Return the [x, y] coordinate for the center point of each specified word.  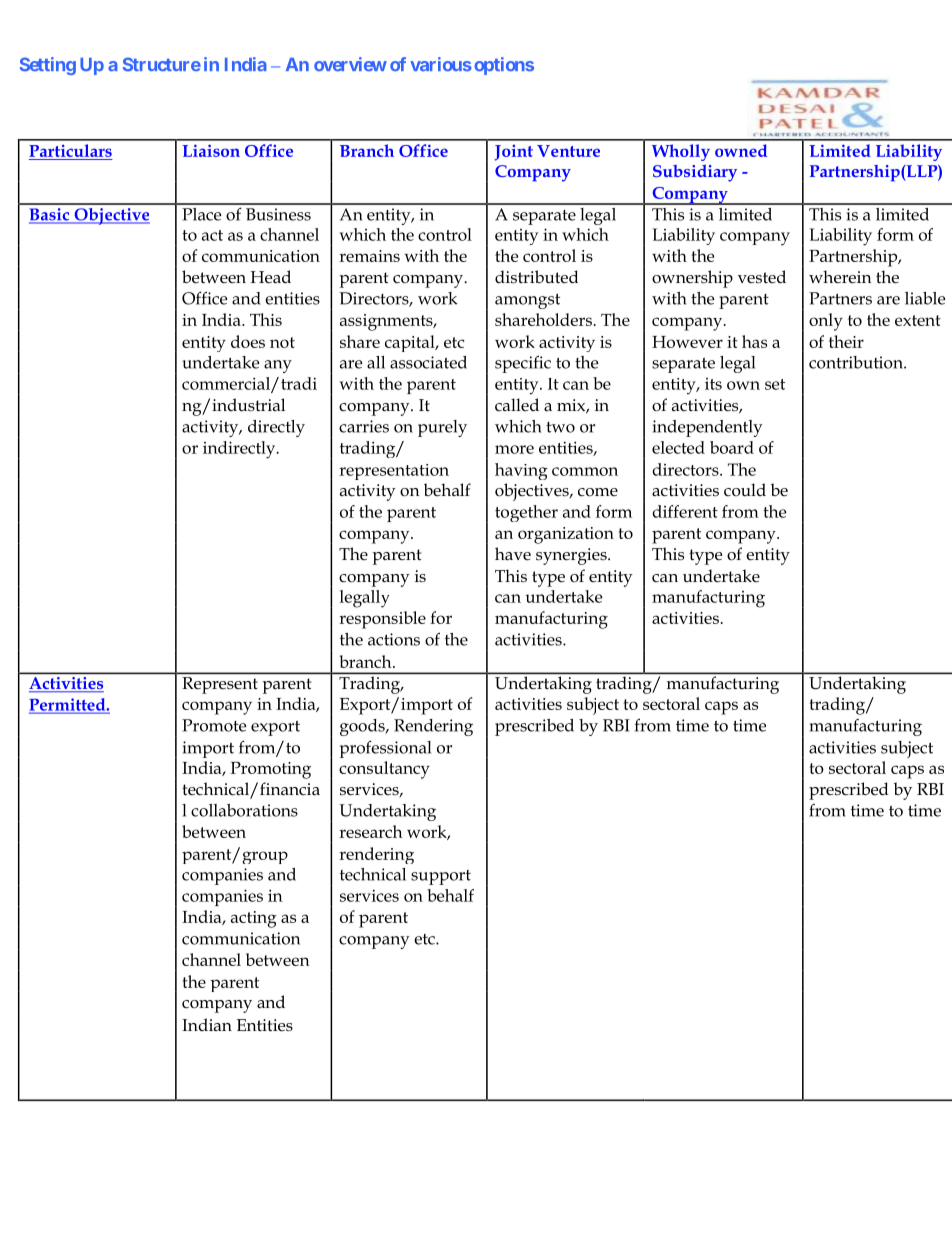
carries [364, 426]
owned [741, 150]
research [371, 831]
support [441, 877]
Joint [513, 153]
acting [254, 919]
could [745, 490]
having [521, 471]
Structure [162, 64]
